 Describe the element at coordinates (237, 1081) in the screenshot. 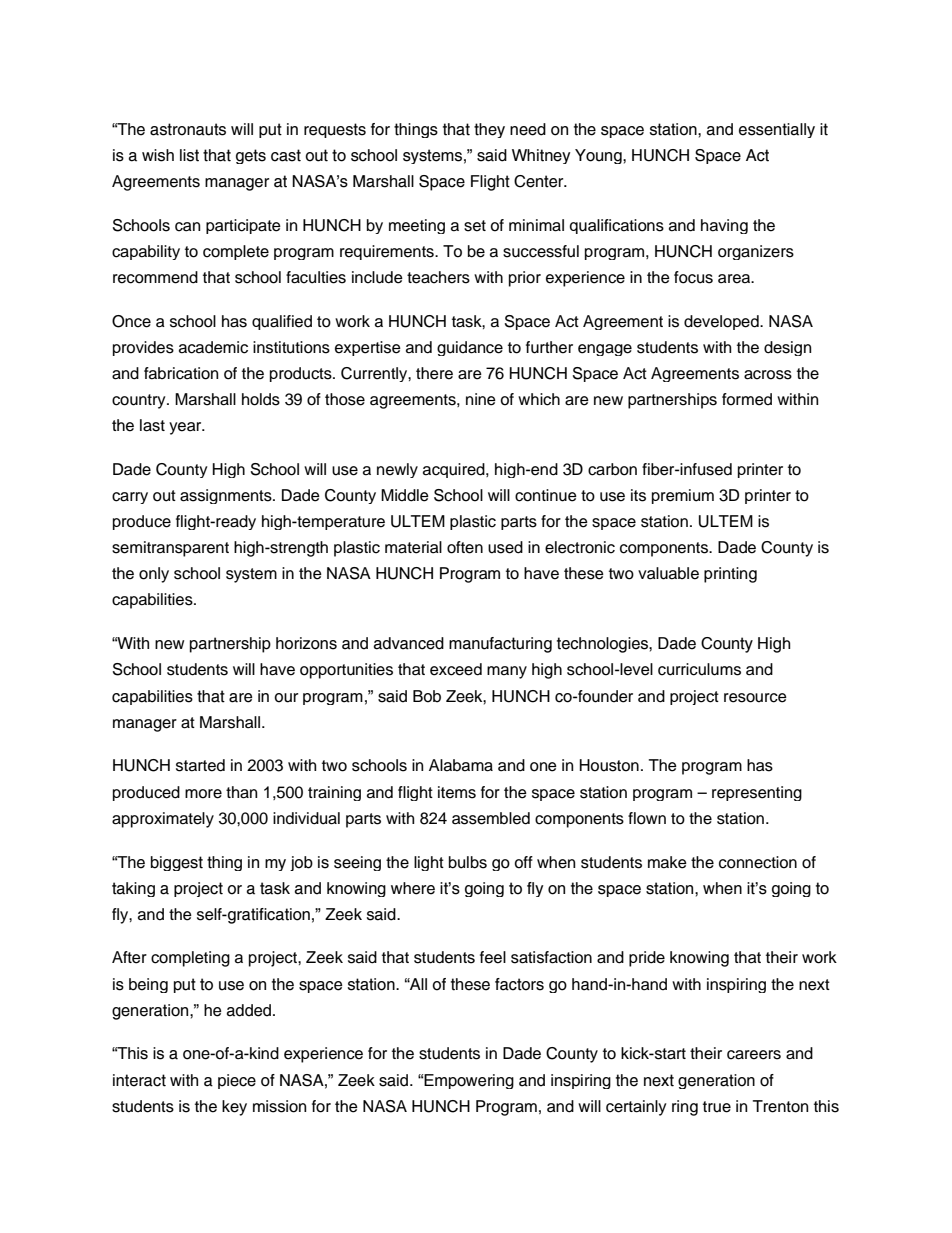

I see `piece` at that location.
